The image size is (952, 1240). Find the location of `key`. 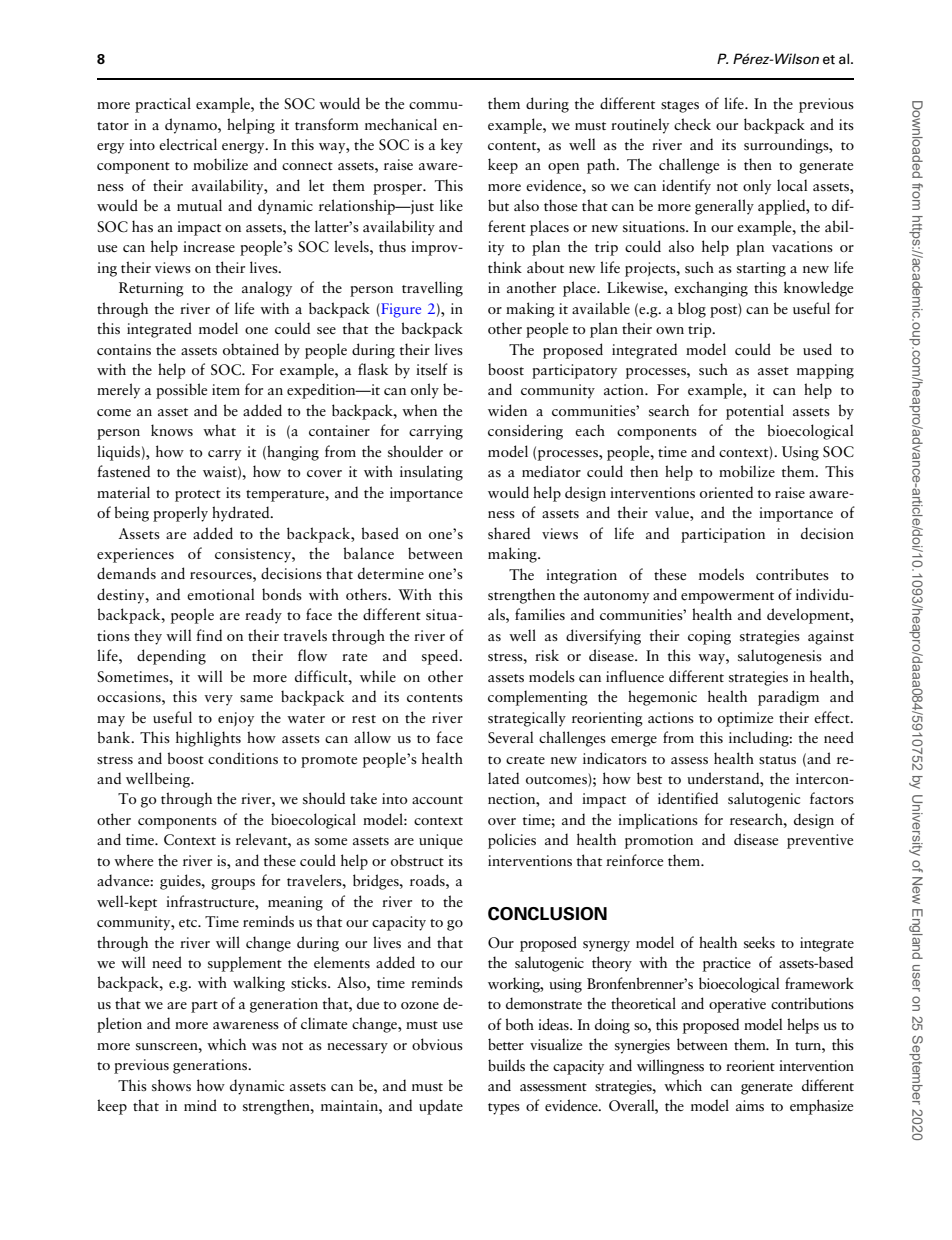

key is located at coordinates (452, 146).
